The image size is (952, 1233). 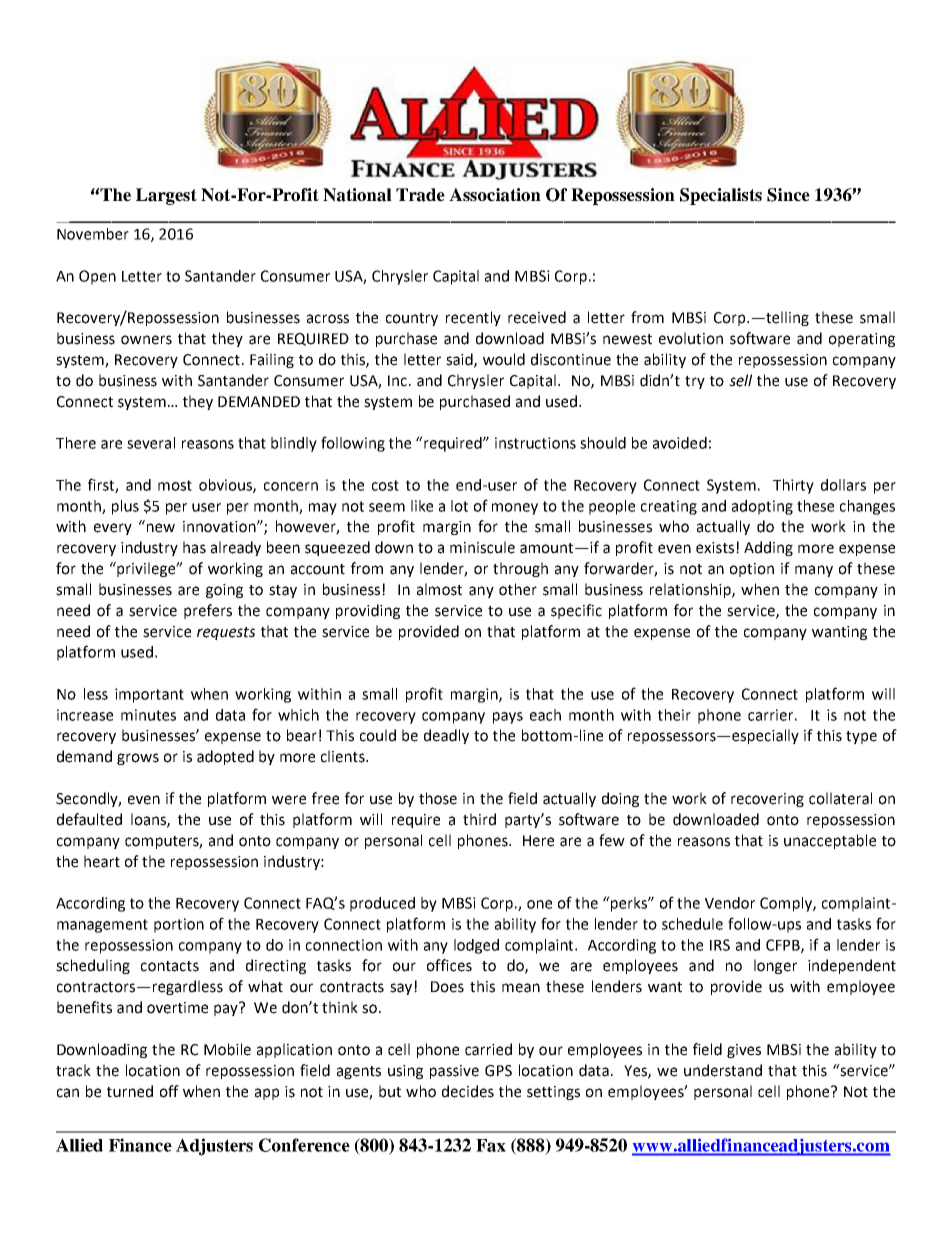 I want to click on heart, so click(x=102, y=861).
